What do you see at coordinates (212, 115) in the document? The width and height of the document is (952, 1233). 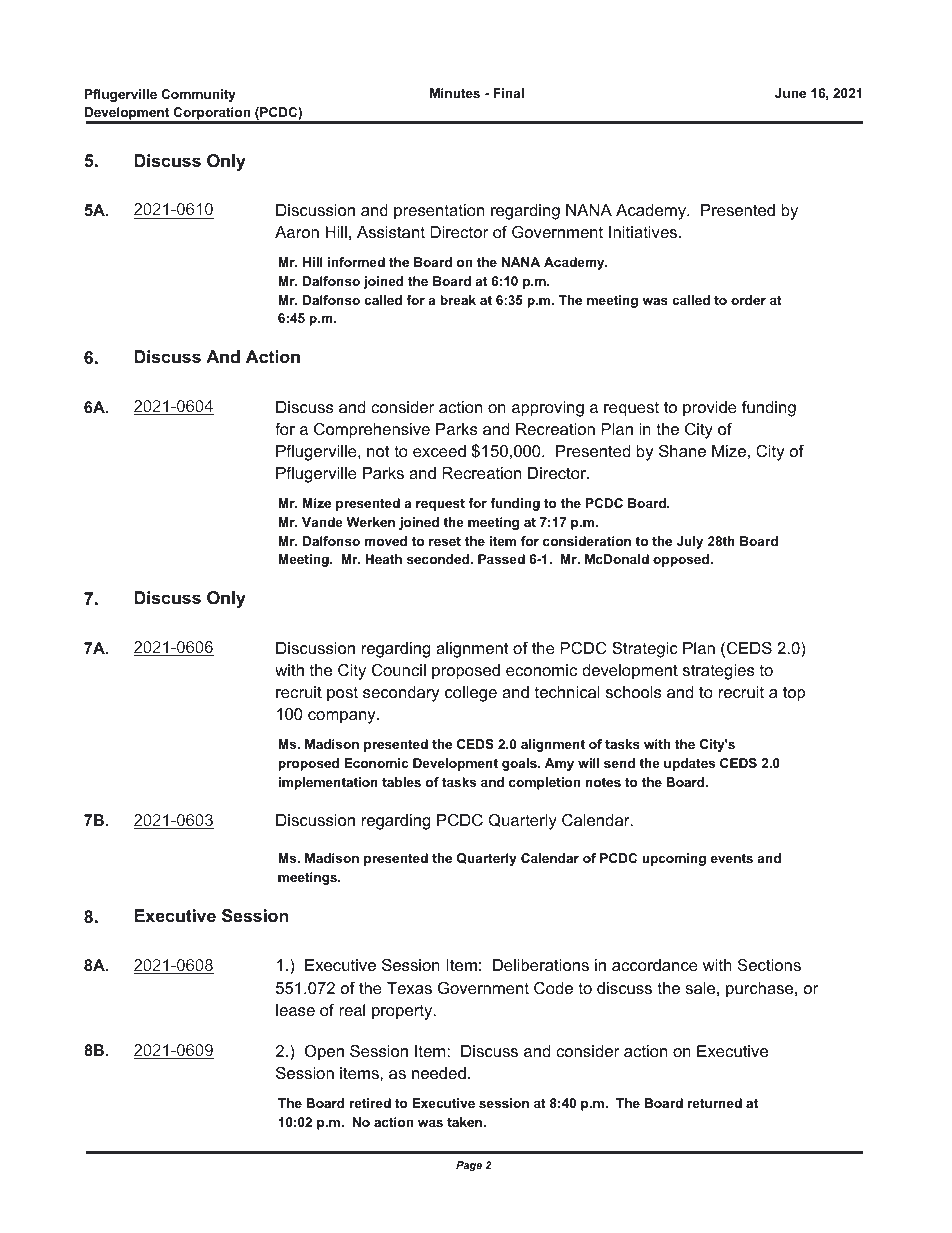 I see `Corporation` at bounding box center [212, 115].
